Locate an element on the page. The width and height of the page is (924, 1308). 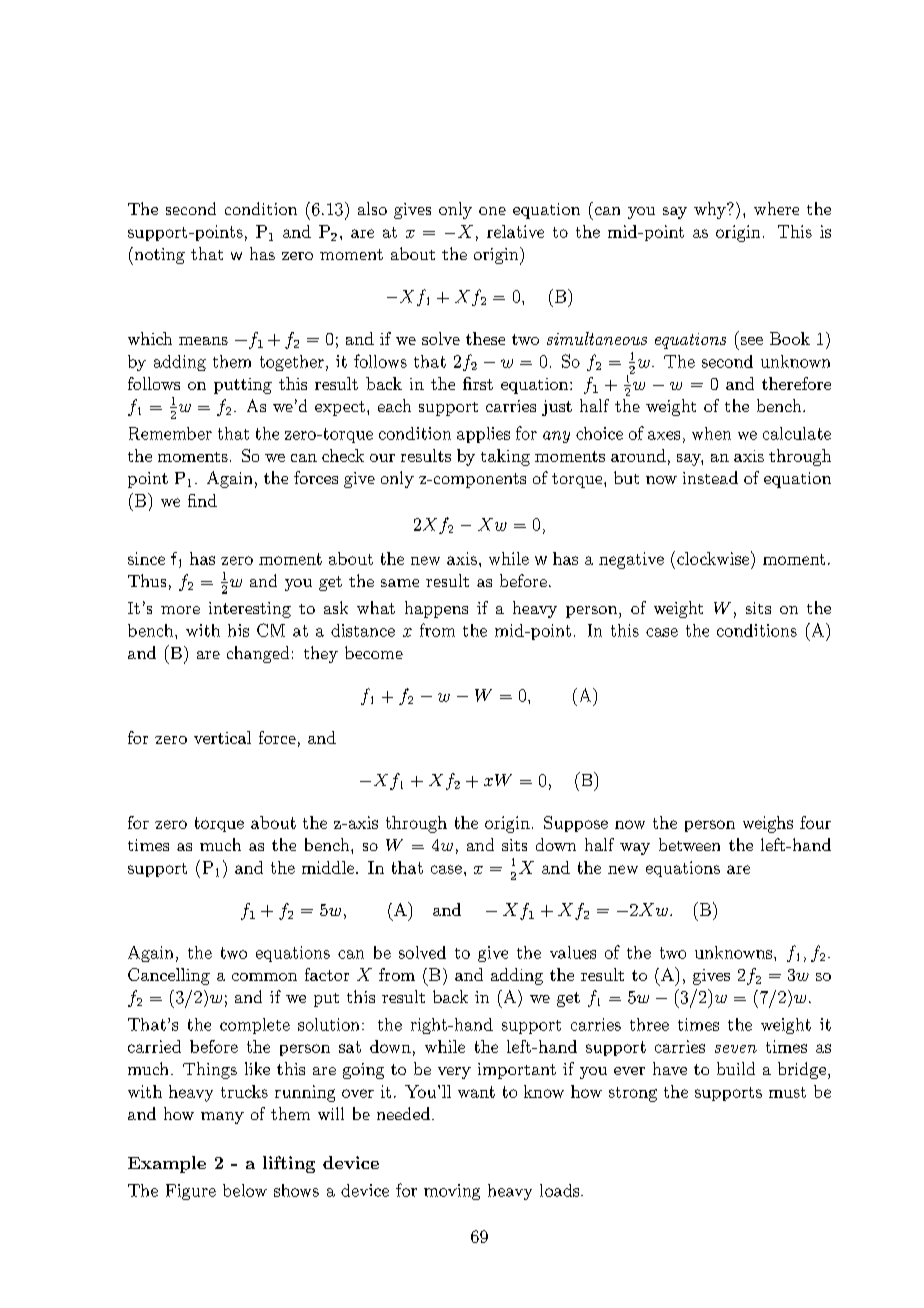
become is located at coordinates (374, 652).
